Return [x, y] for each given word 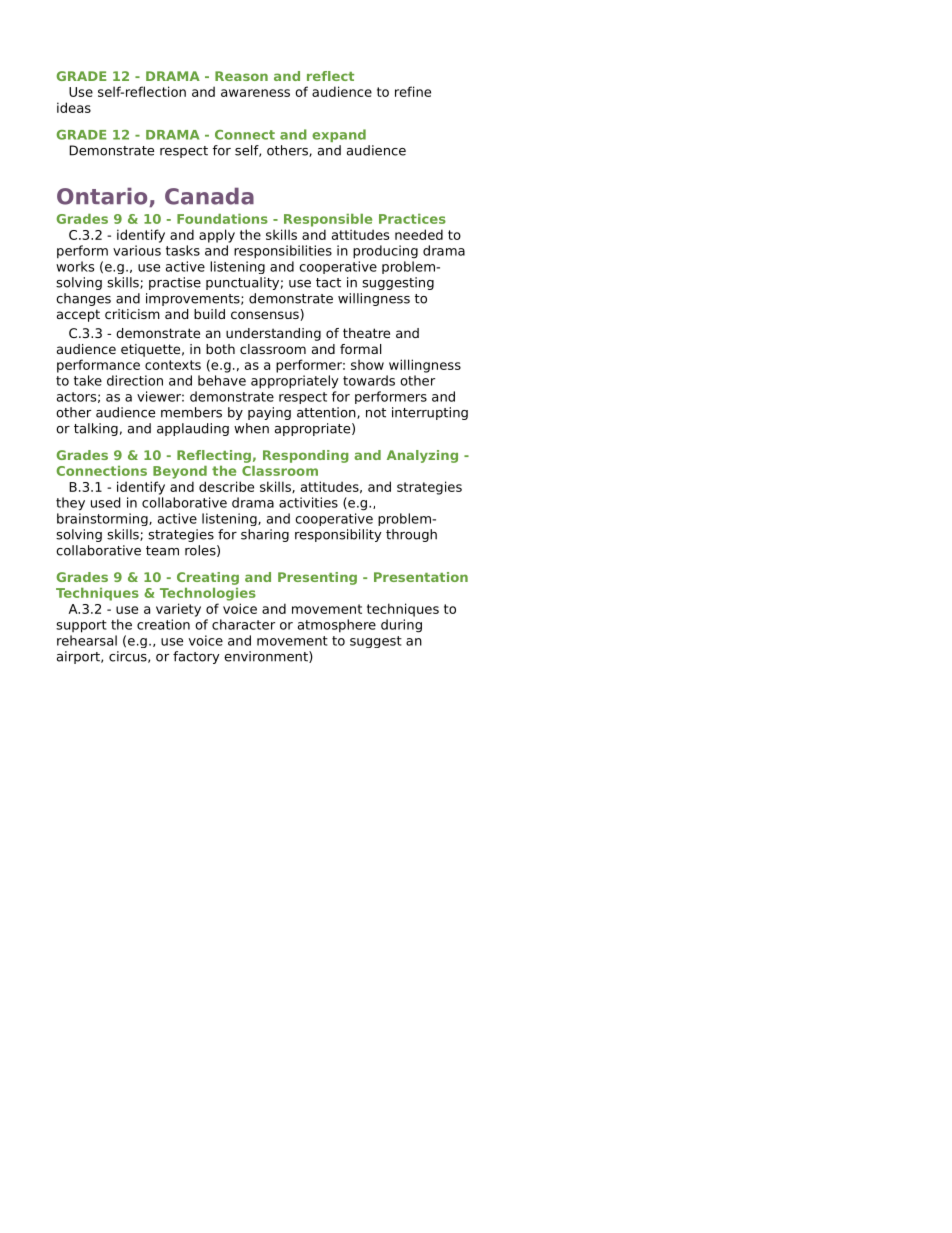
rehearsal [87, 640]
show [367, 364]
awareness [255, 93]
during [401, 626]
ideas [74, 107]
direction [135, 380]
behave [222, 380]
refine [413, 91]
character [243, 624]
